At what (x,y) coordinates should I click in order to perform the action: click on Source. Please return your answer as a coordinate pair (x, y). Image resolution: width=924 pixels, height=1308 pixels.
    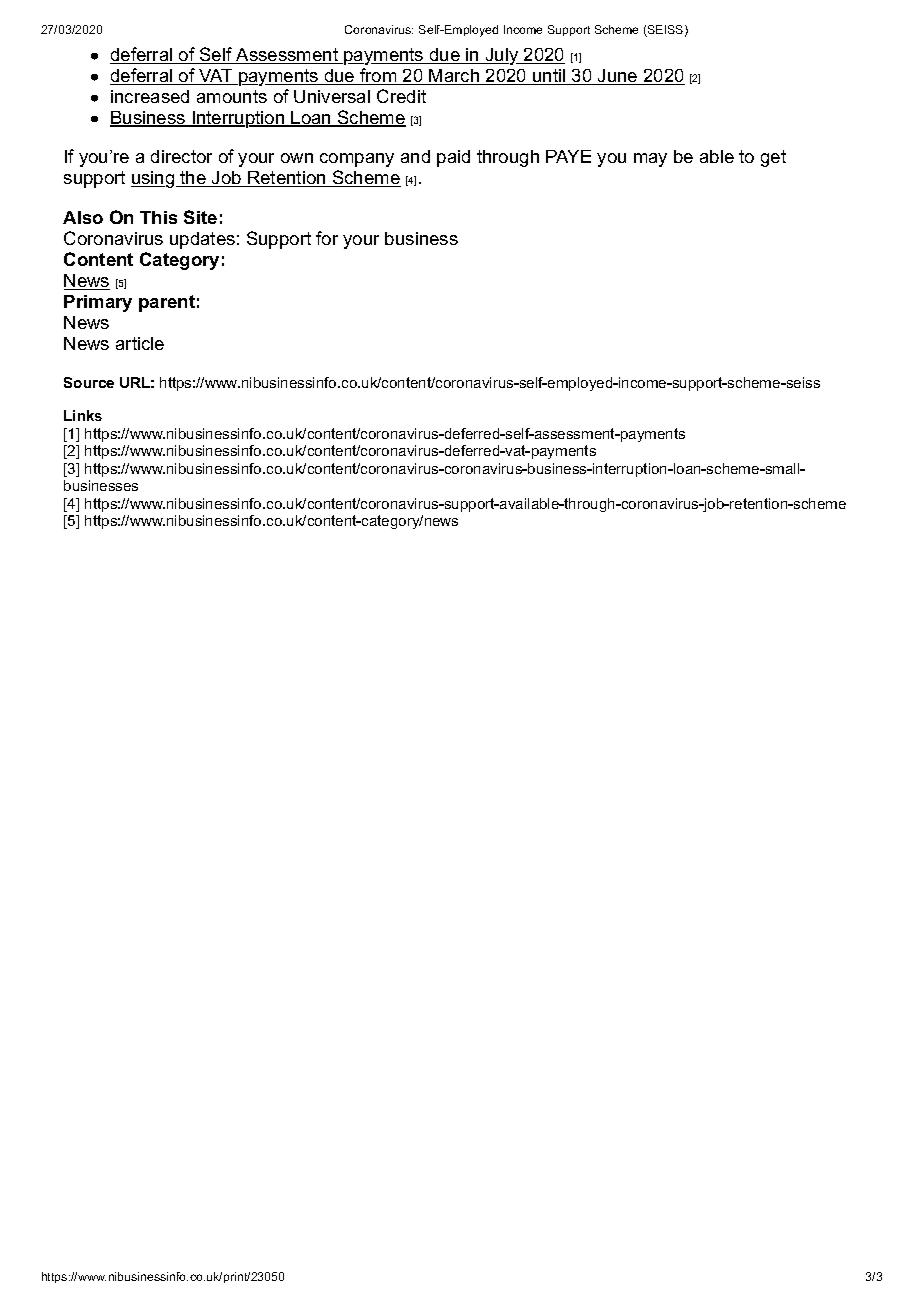
    Looking at the image, I should click on (89, 382).
